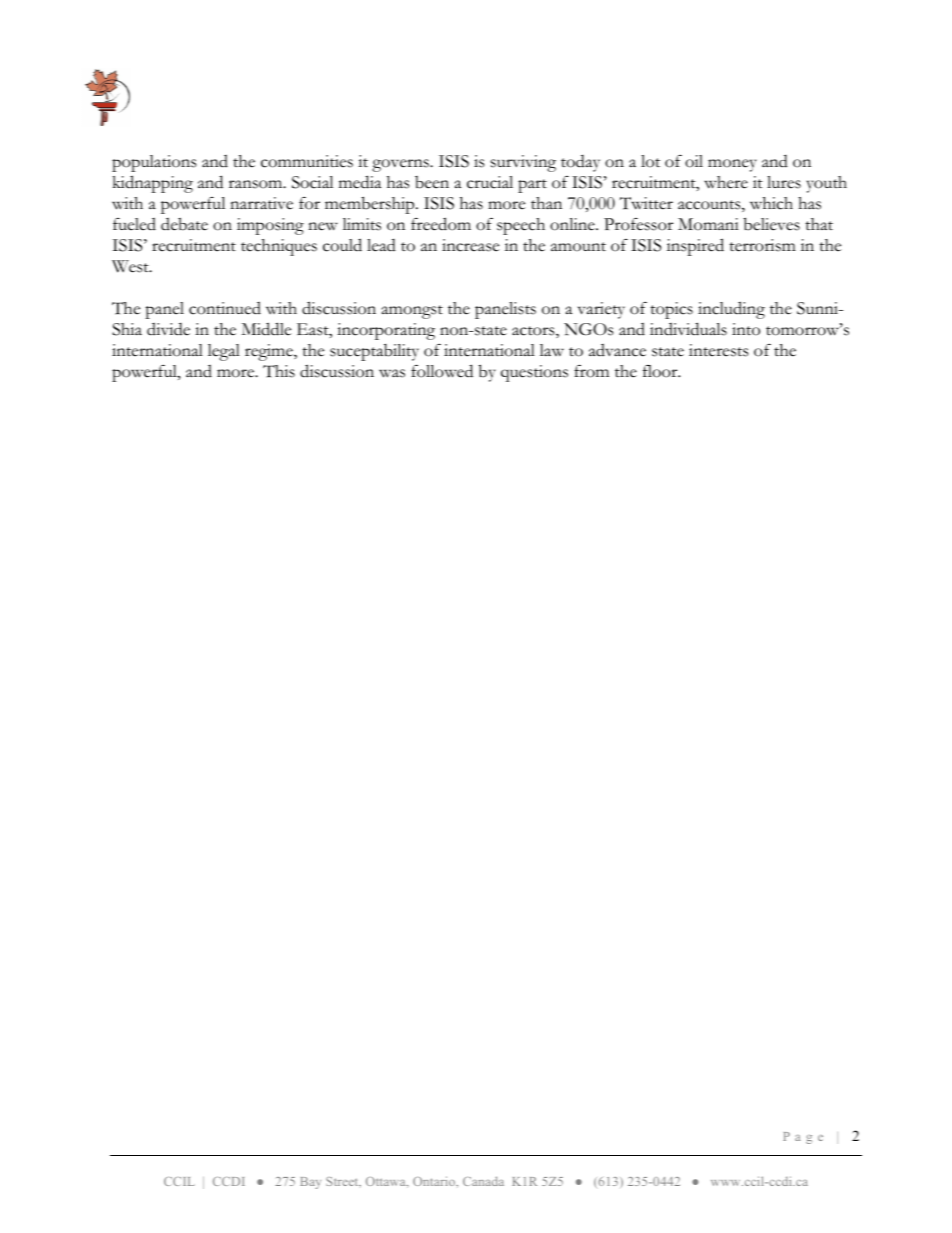  I want to click on Bay, so click(310, 1183).
